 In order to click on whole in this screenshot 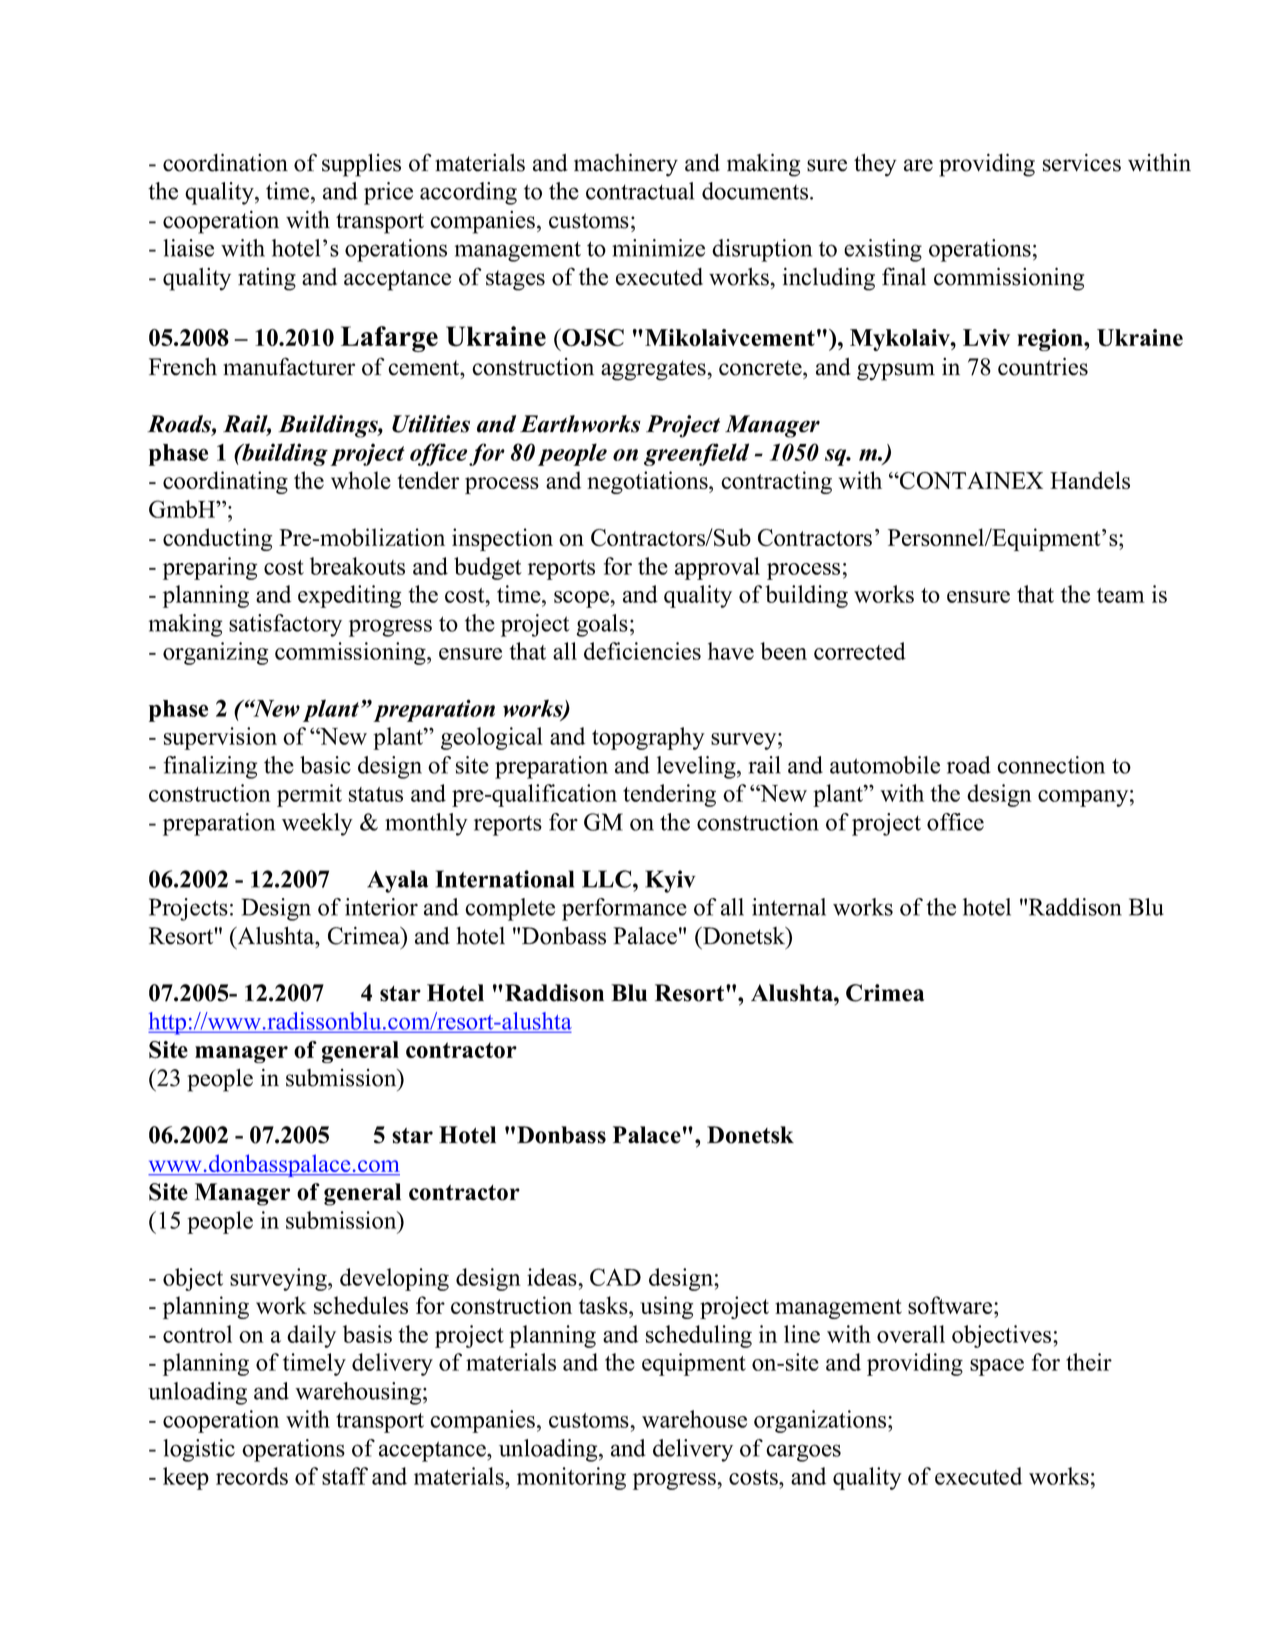, I will do `click(361, 480)`.
